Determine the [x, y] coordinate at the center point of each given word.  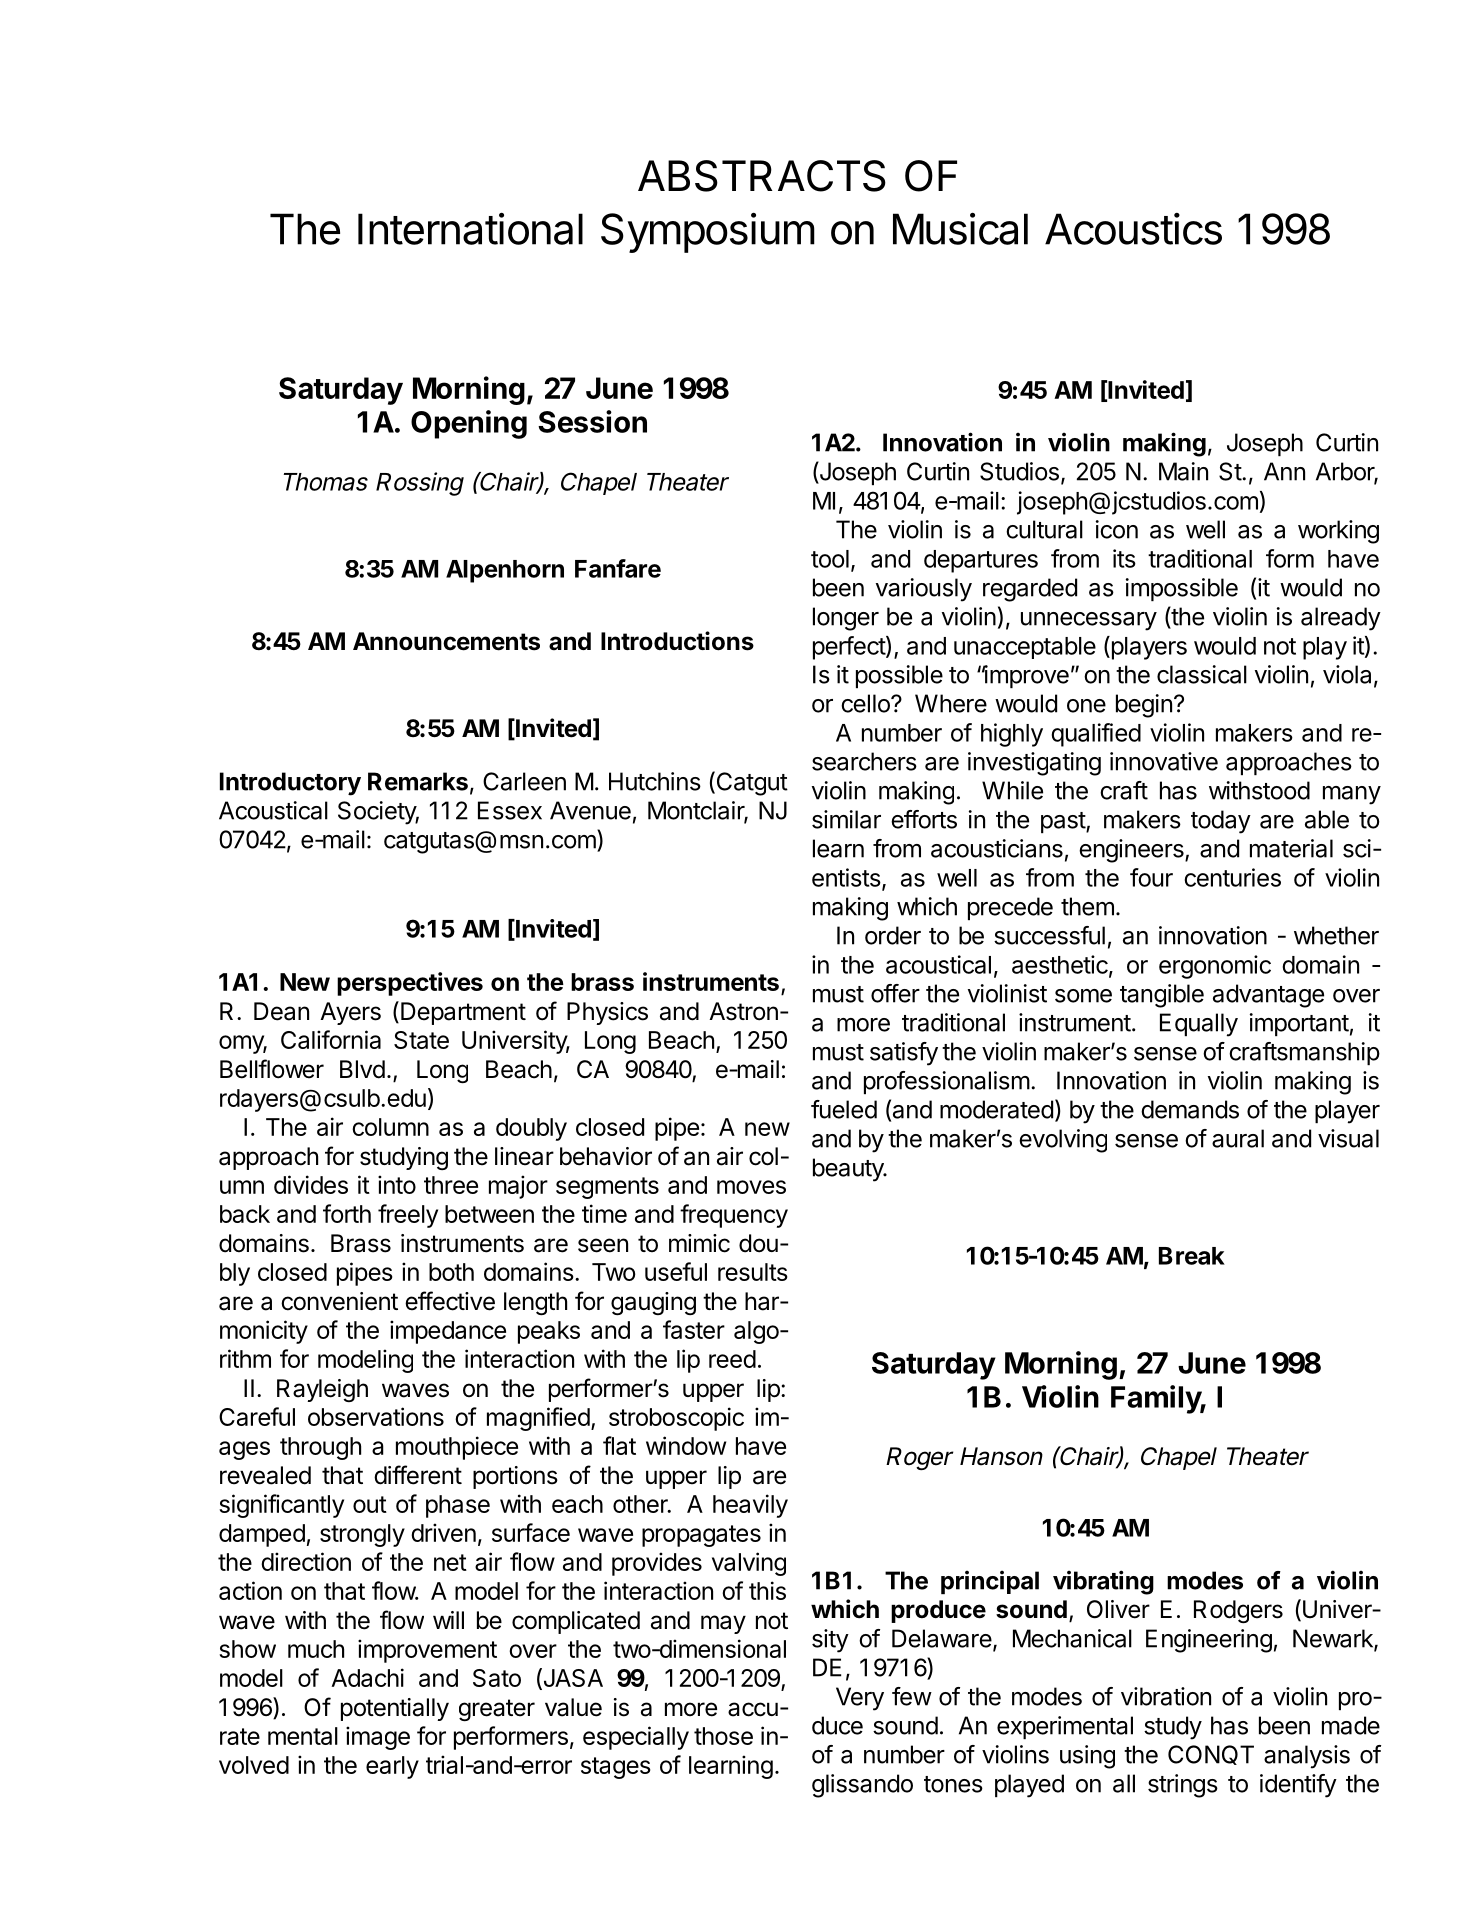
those [723, 1736]
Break [1192, 1256]
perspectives [410, 984]
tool [830, 559]
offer [895, 993]
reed [732, 1359]
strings [1183, 1786]
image [378, 1738]
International [470, 229]
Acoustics [1133, 229]
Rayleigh [322, 1390]
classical [1202, 674]
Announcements [446, 641]
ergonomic [1215, 967]
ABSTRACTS [762, 176]
